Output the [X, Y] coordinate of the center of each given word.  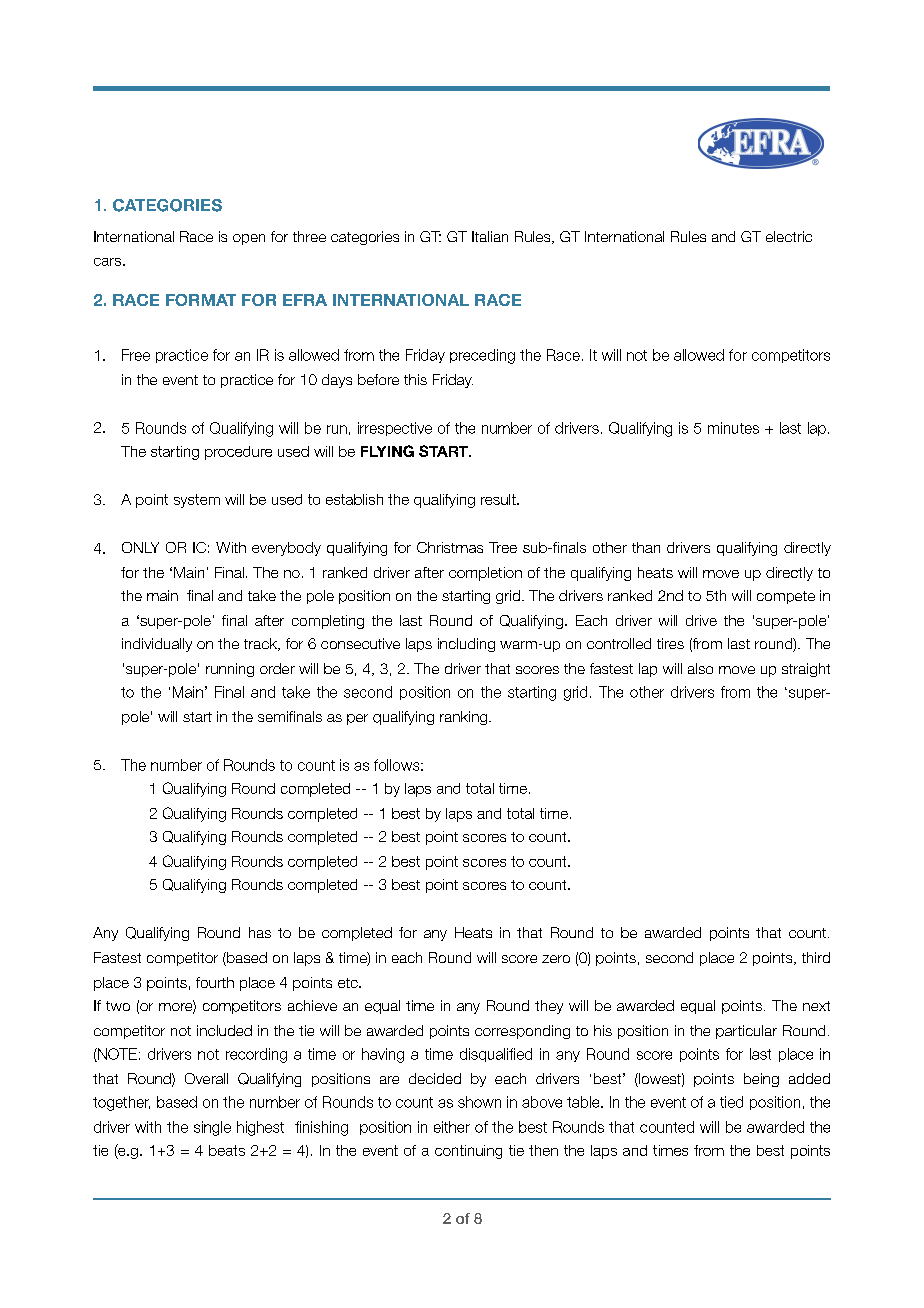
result [499, 499]
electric [789, 236]
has [260, 932]
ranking [465, 718]
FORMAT [201, 300]
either [452, 1127]
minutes [733, 428]
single [212, 1128]
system [197, 501]
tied [731, 1102]
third [816, 957]
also [700, 668]
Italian [490, 236]
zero [556, 959]
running [230, 670]
